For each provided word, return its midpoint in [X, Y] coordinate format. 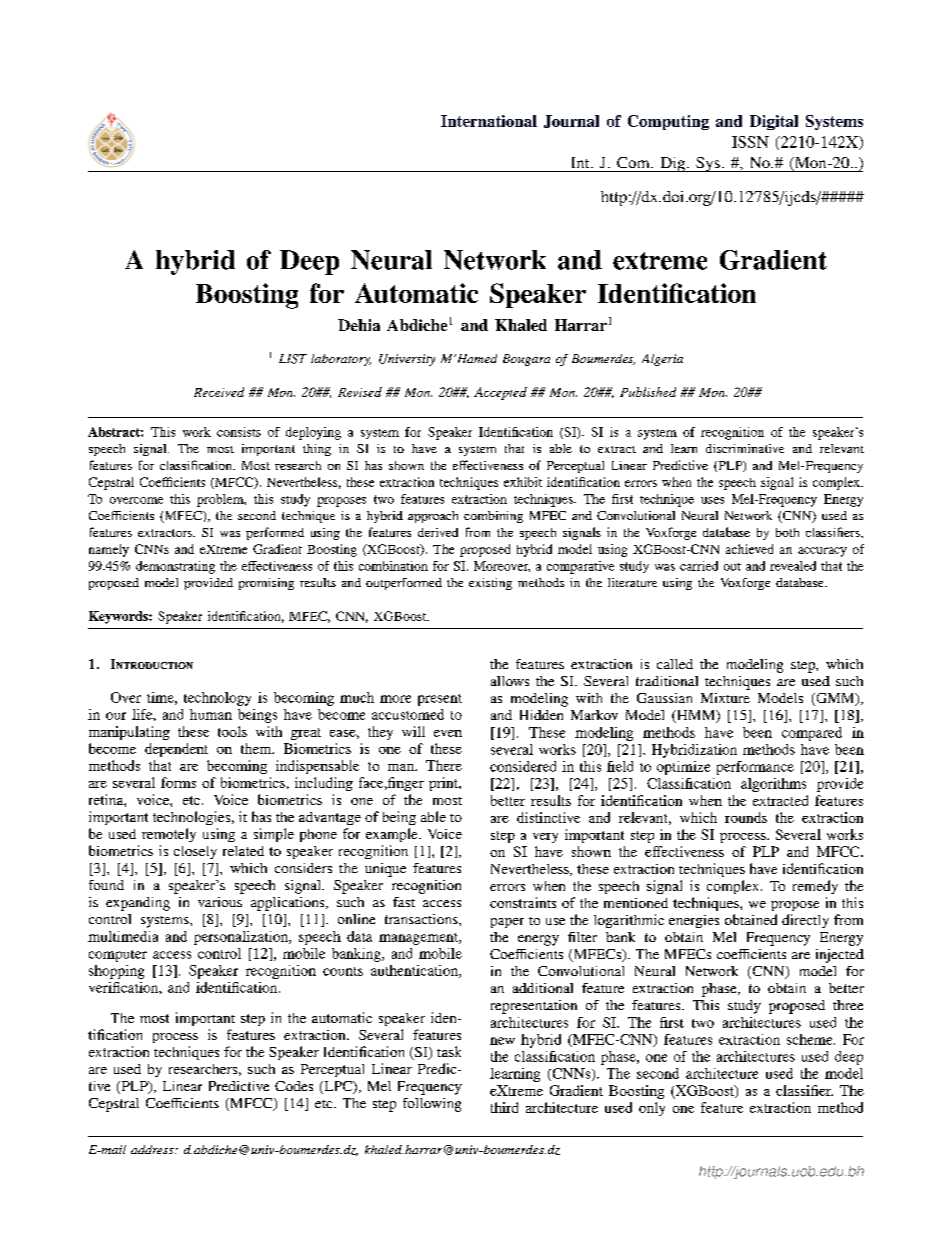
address [153, 1149]
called [675, 664]
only [652, 1109]
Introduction [152, 664]
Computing [668, 122]
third [504, 1107]
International [489, 121]
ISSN [750, 142]
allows [510, 681]
